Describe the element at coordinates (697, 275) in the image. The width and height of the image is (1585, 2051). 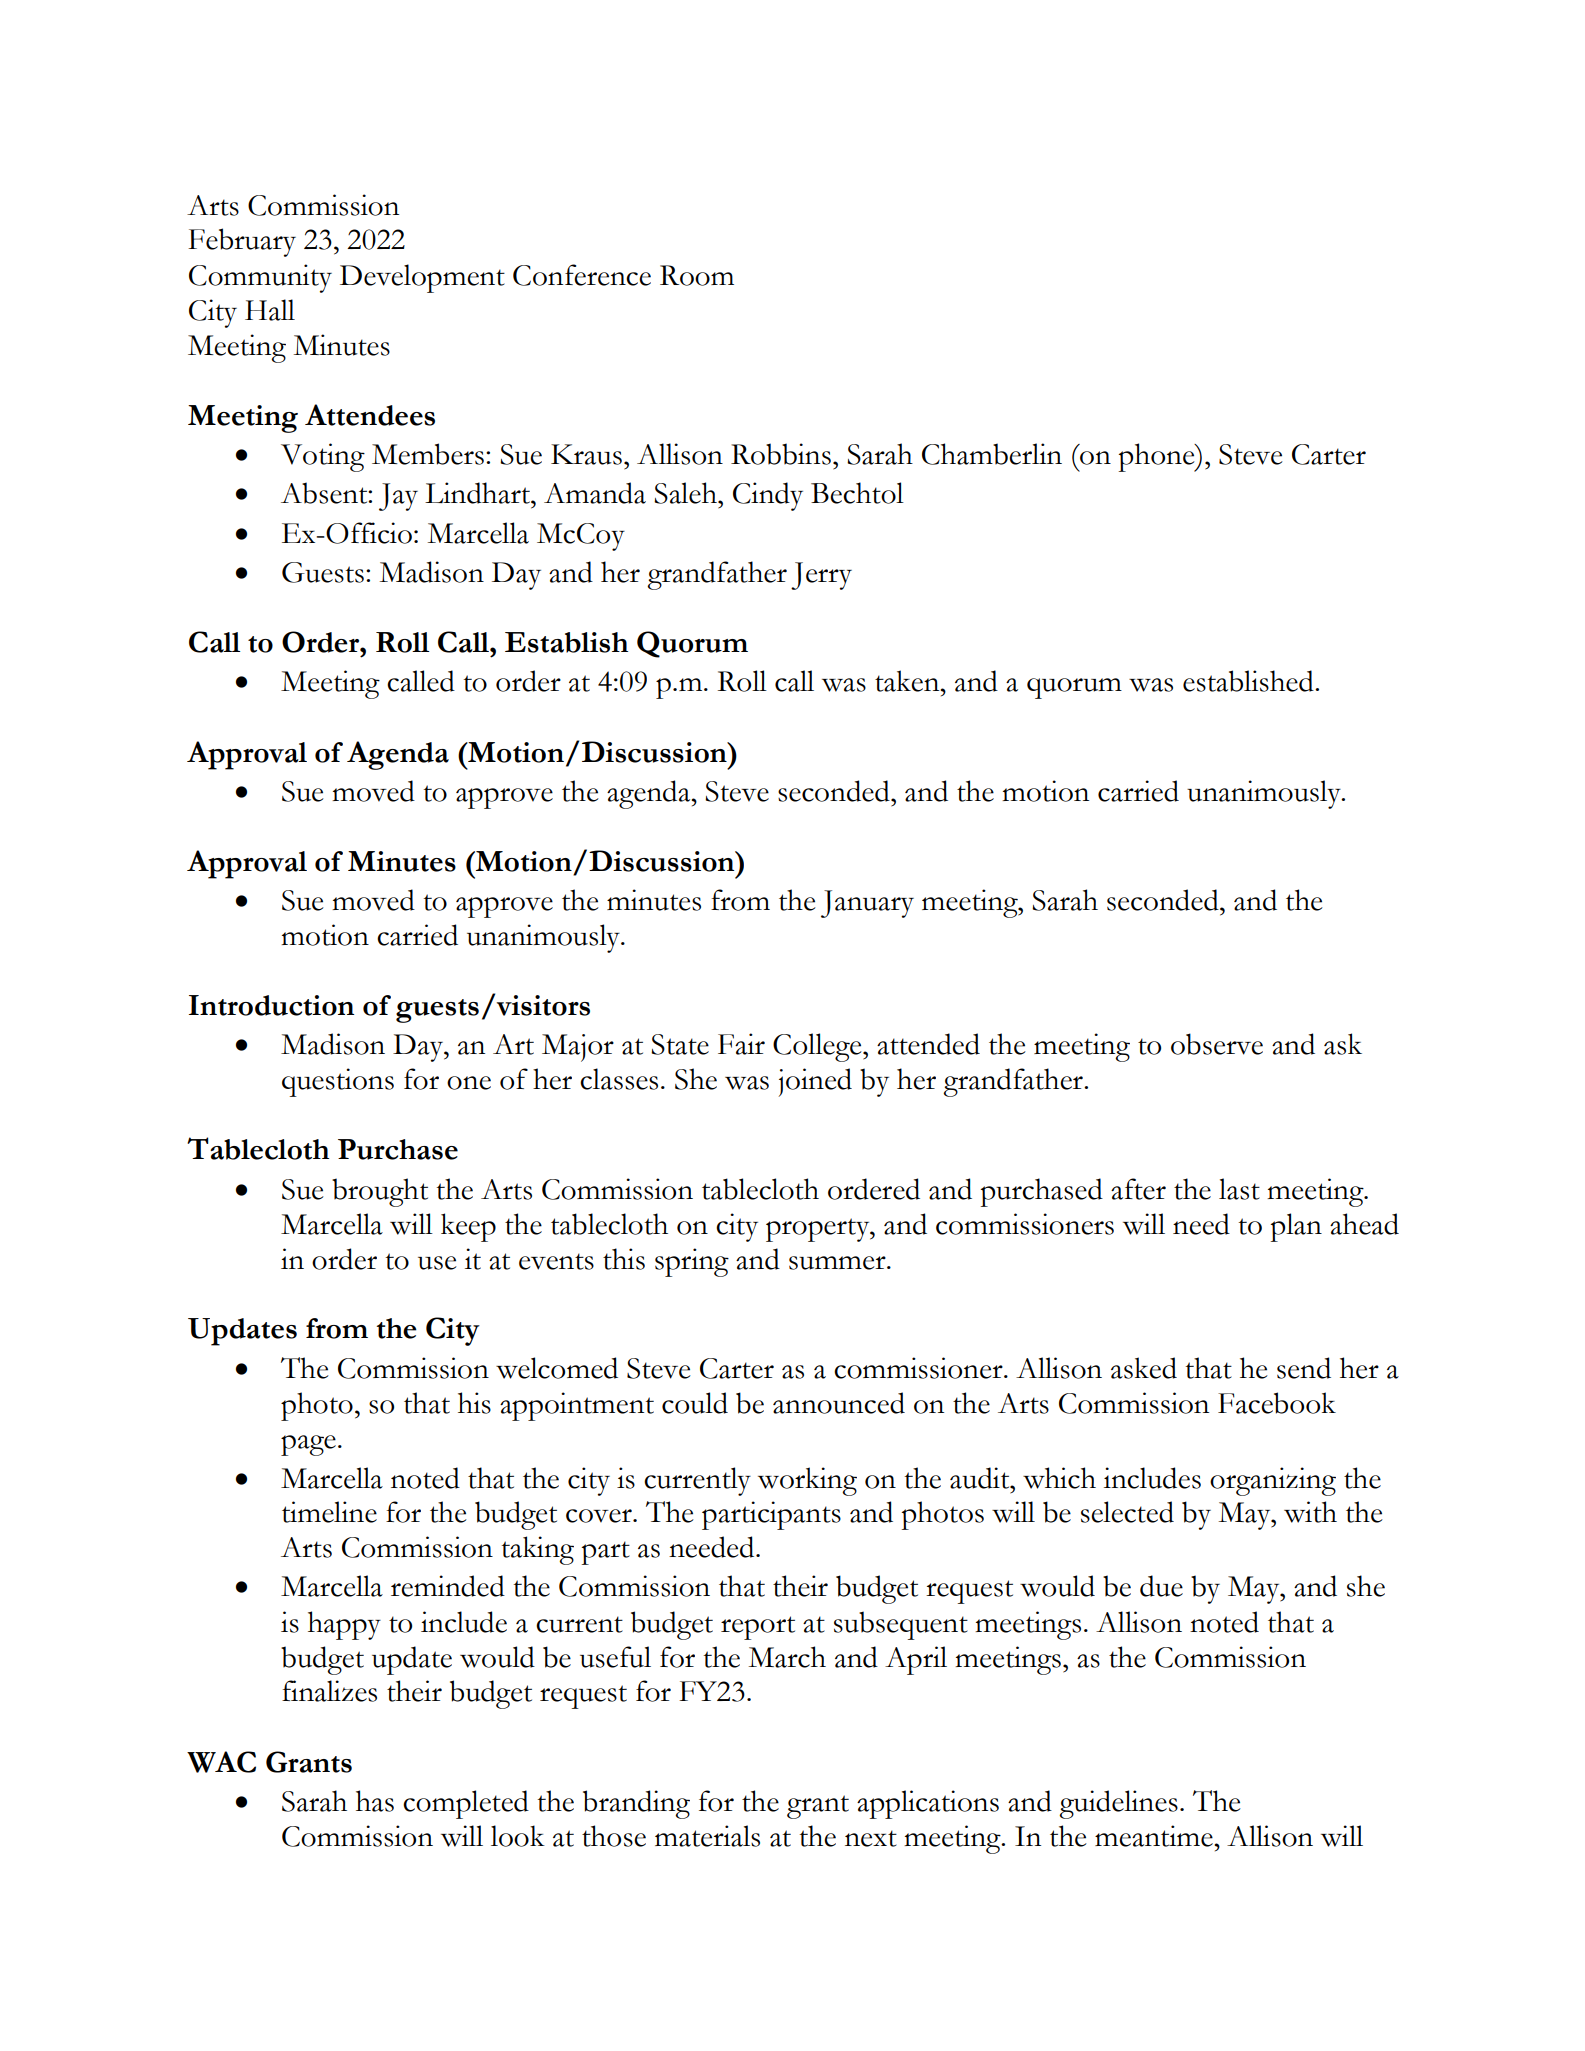
I see `Room` at that location.
